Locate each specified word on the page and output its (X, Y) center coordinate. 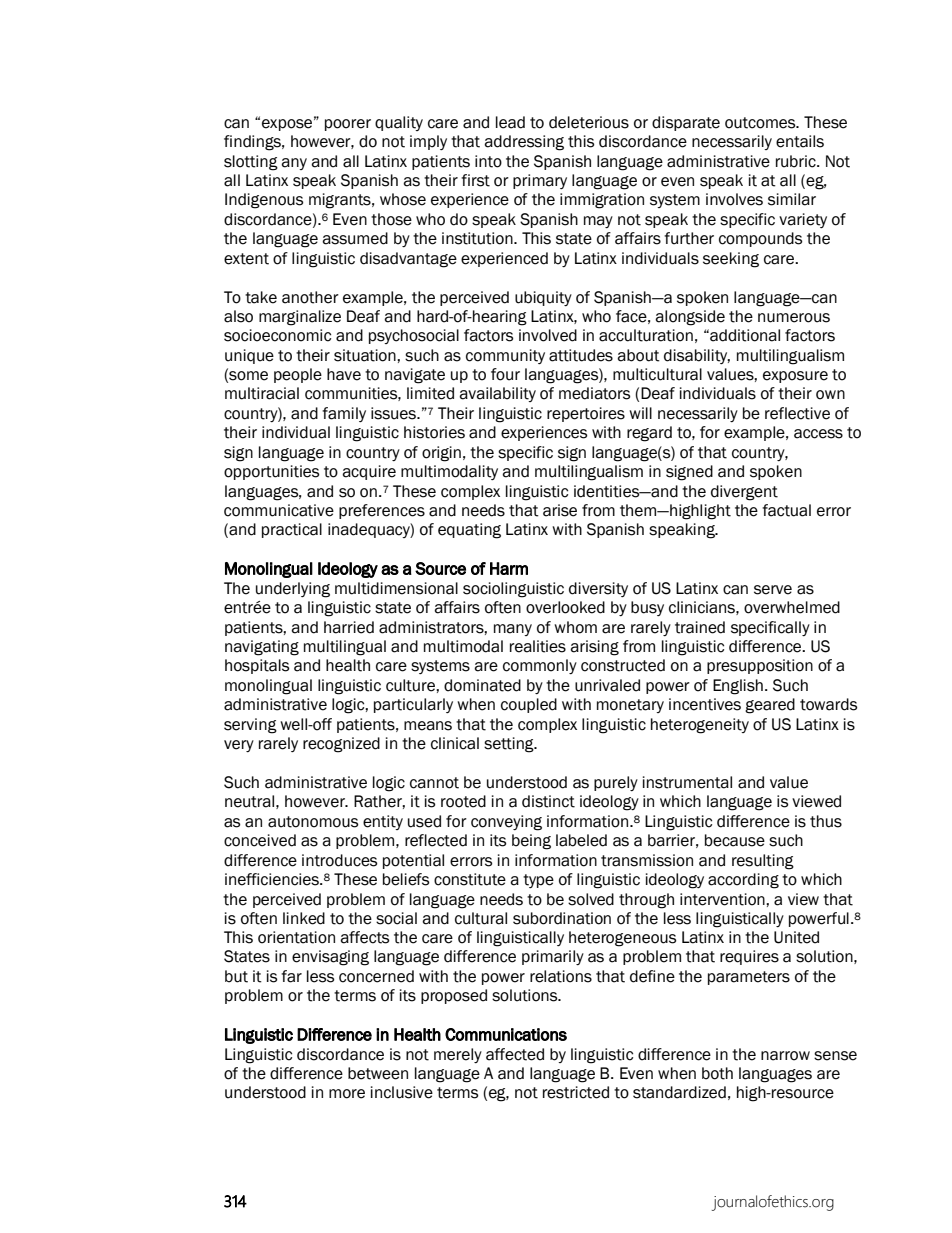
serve (773, 590)
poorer (348, 125)
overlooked (565, 607)
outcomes (761, 123)
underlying (293, 590)
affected (515, 1054)
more (347, 1094)
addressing (524, 143)
